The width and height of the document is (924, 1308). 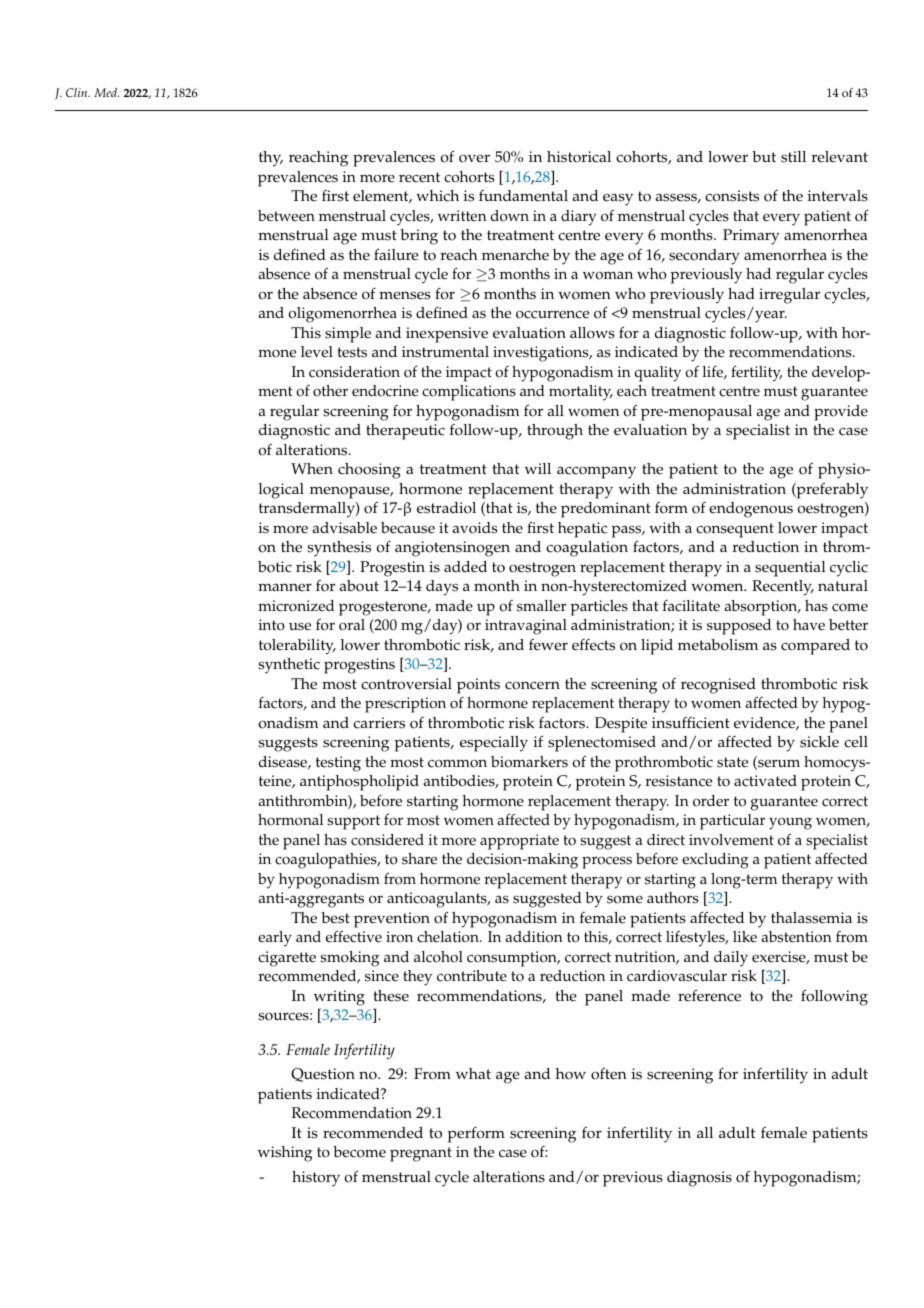 What do you see at coordinates (290, 820) in the document?
I see `hormonal` at bounding box center [290, 820].
